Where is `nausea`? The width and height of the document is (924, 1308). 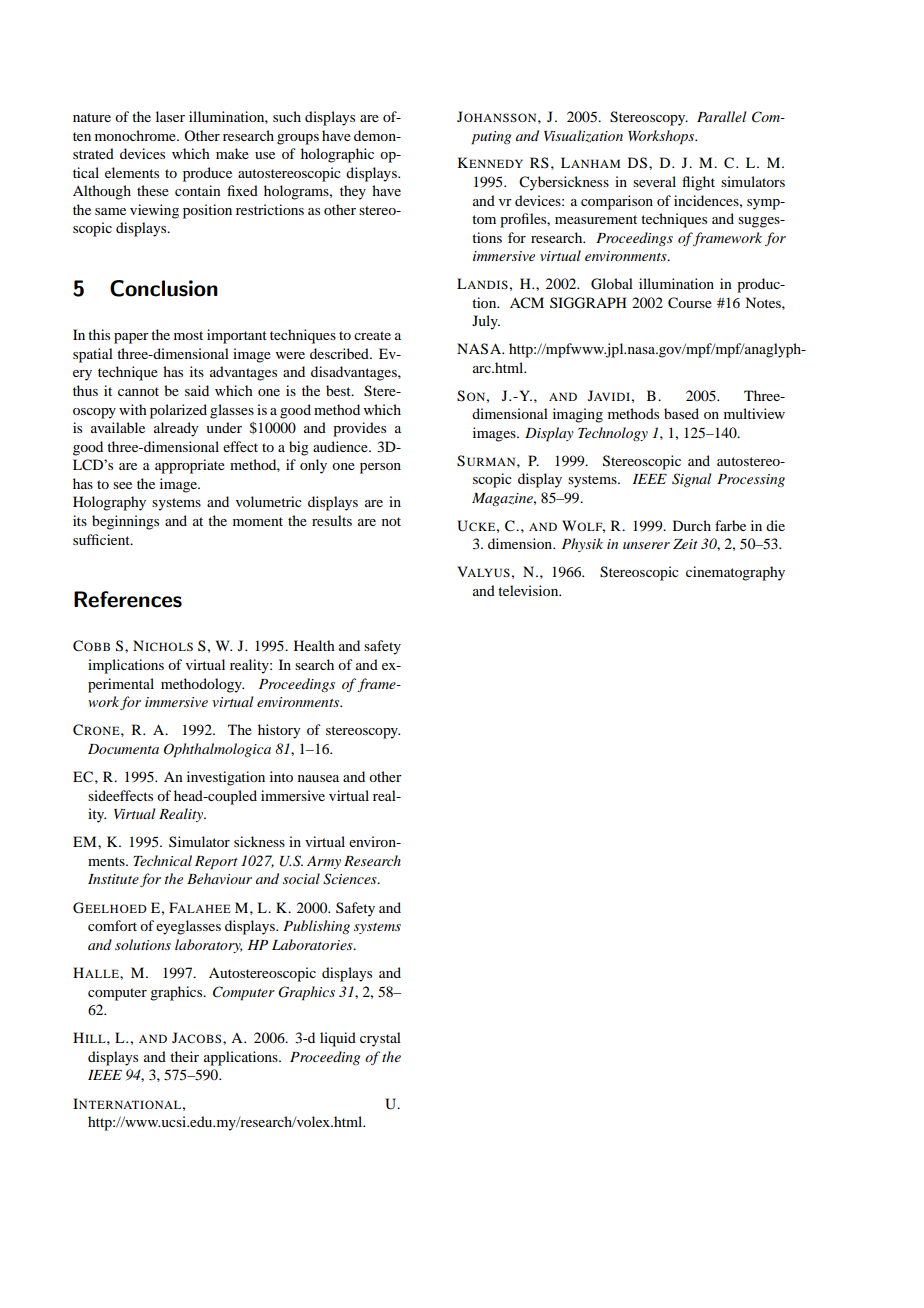 nausea is located at coordinates (318, 778).
